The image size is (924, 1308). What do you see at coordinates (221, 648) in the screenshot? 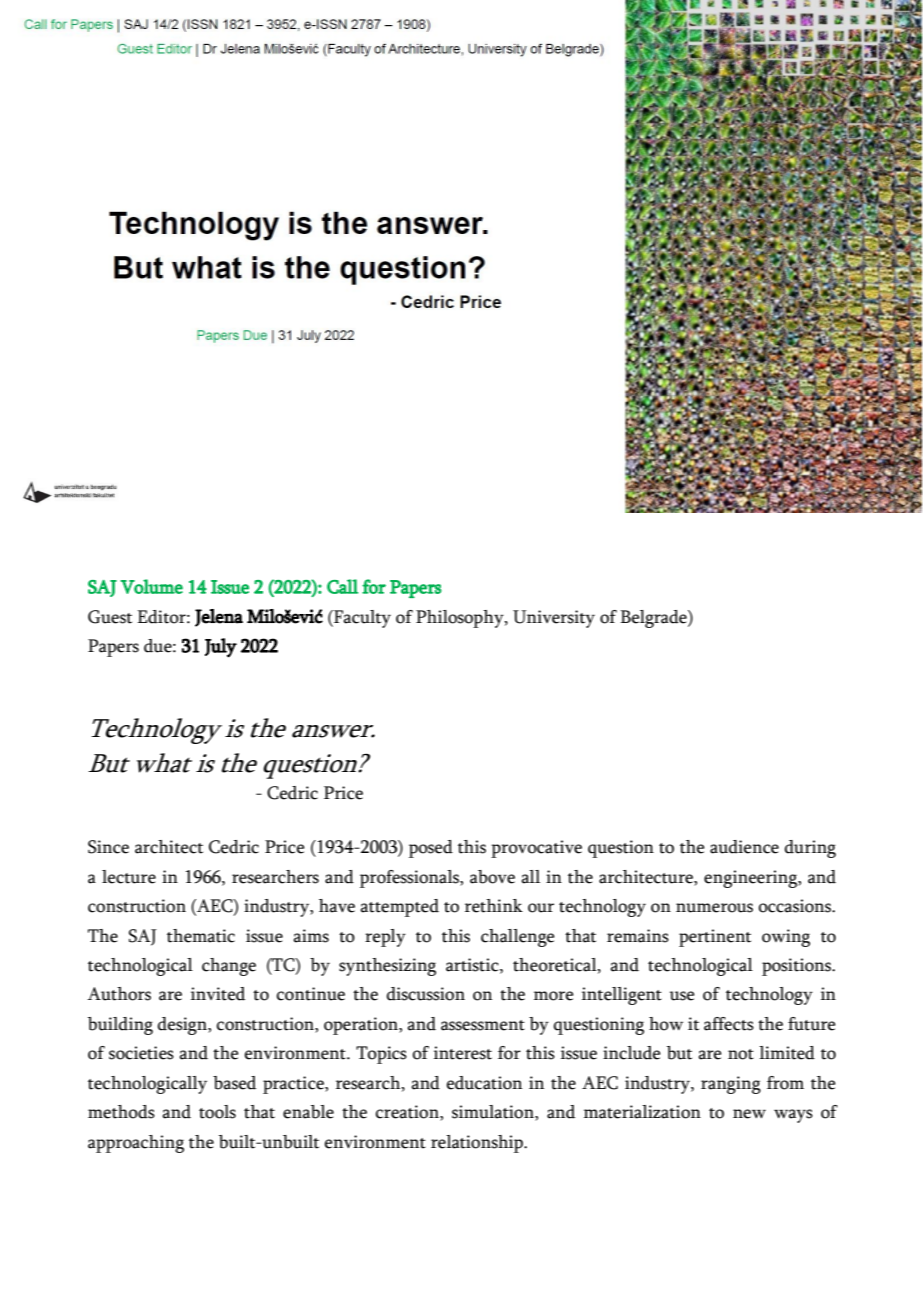
I see `July` at bounding box center [221, 648].
